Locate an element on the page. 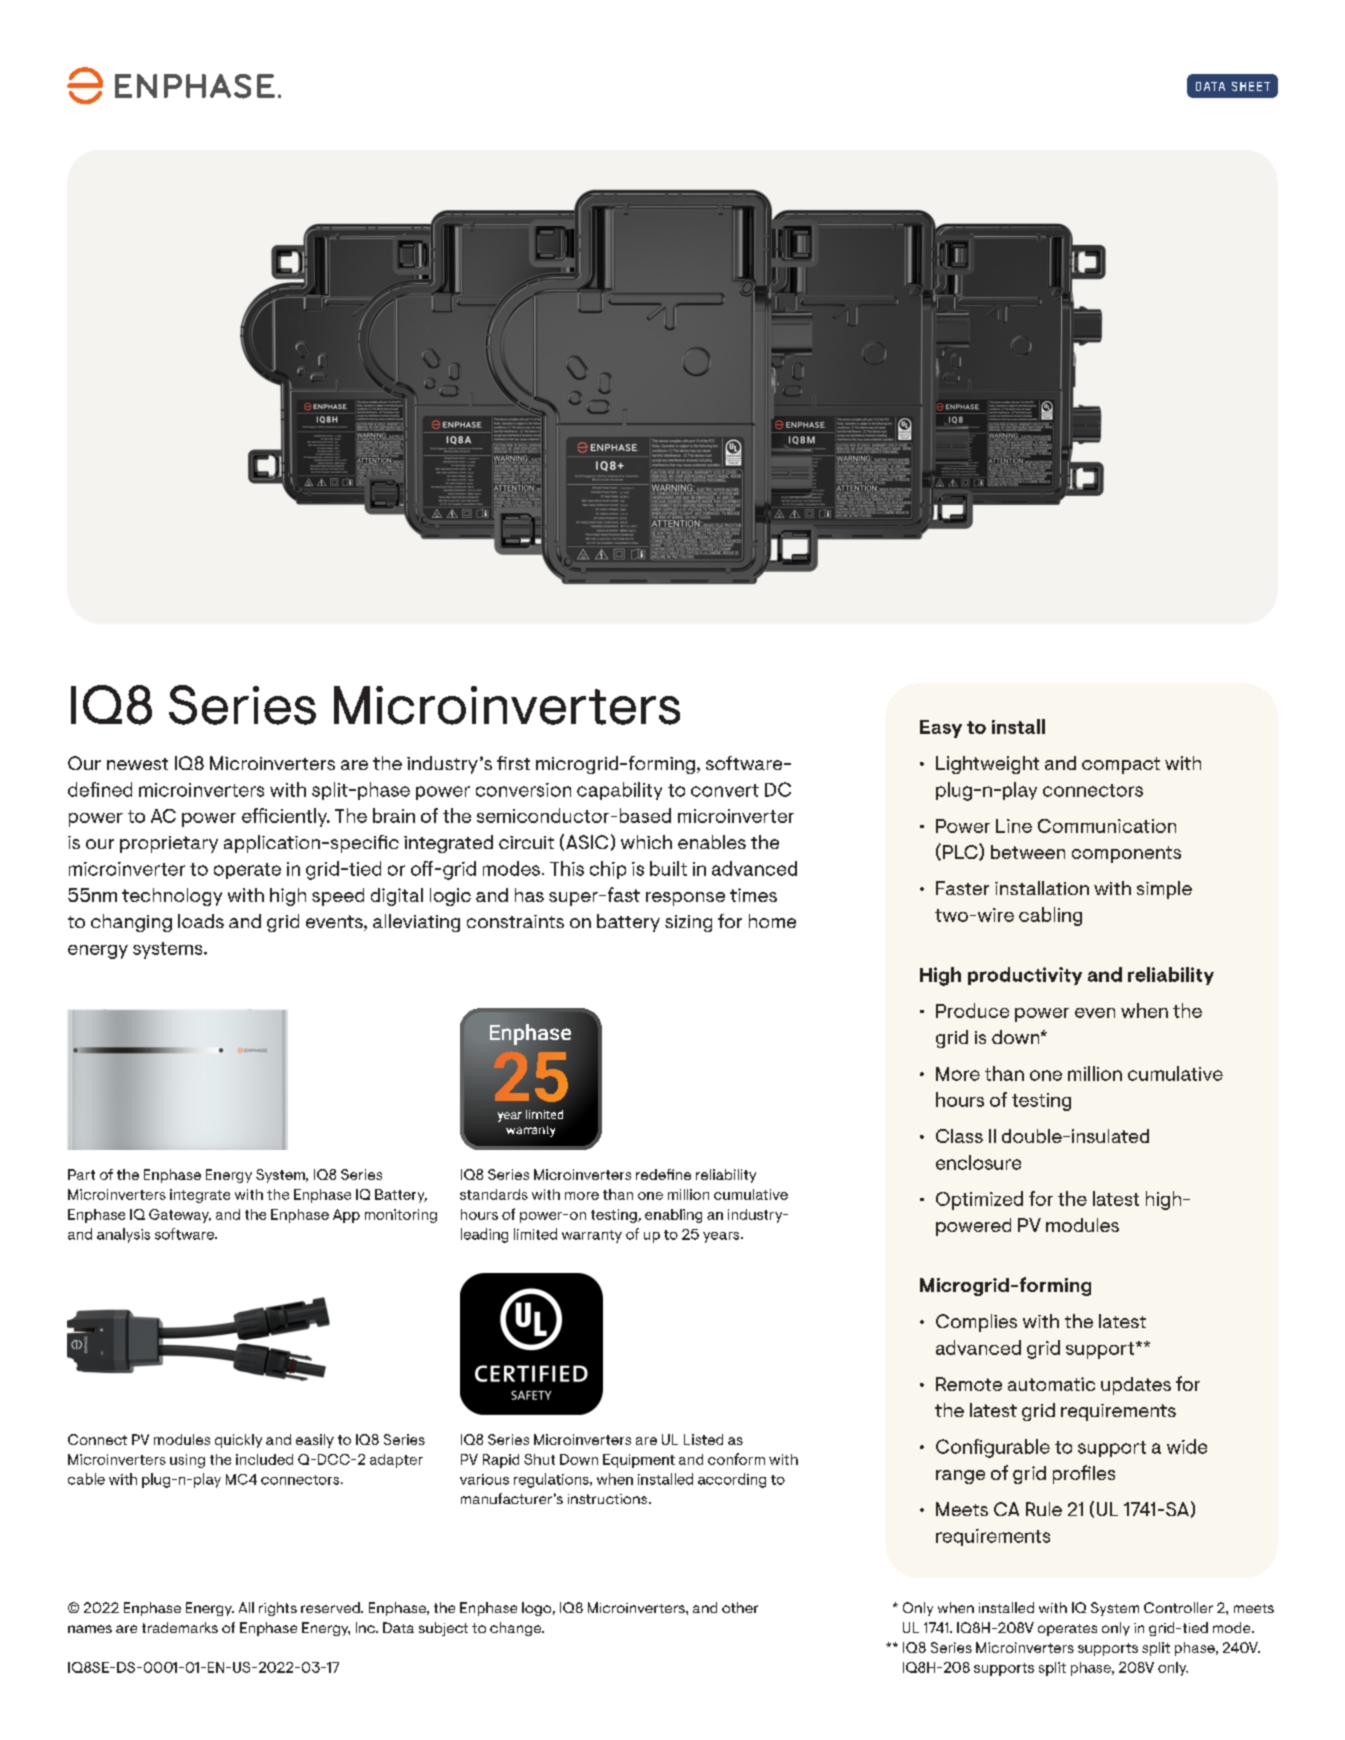 Image resolution: width=1345 pixels, height=1740 pixels. rights is located at coordinates (278, 1609).
